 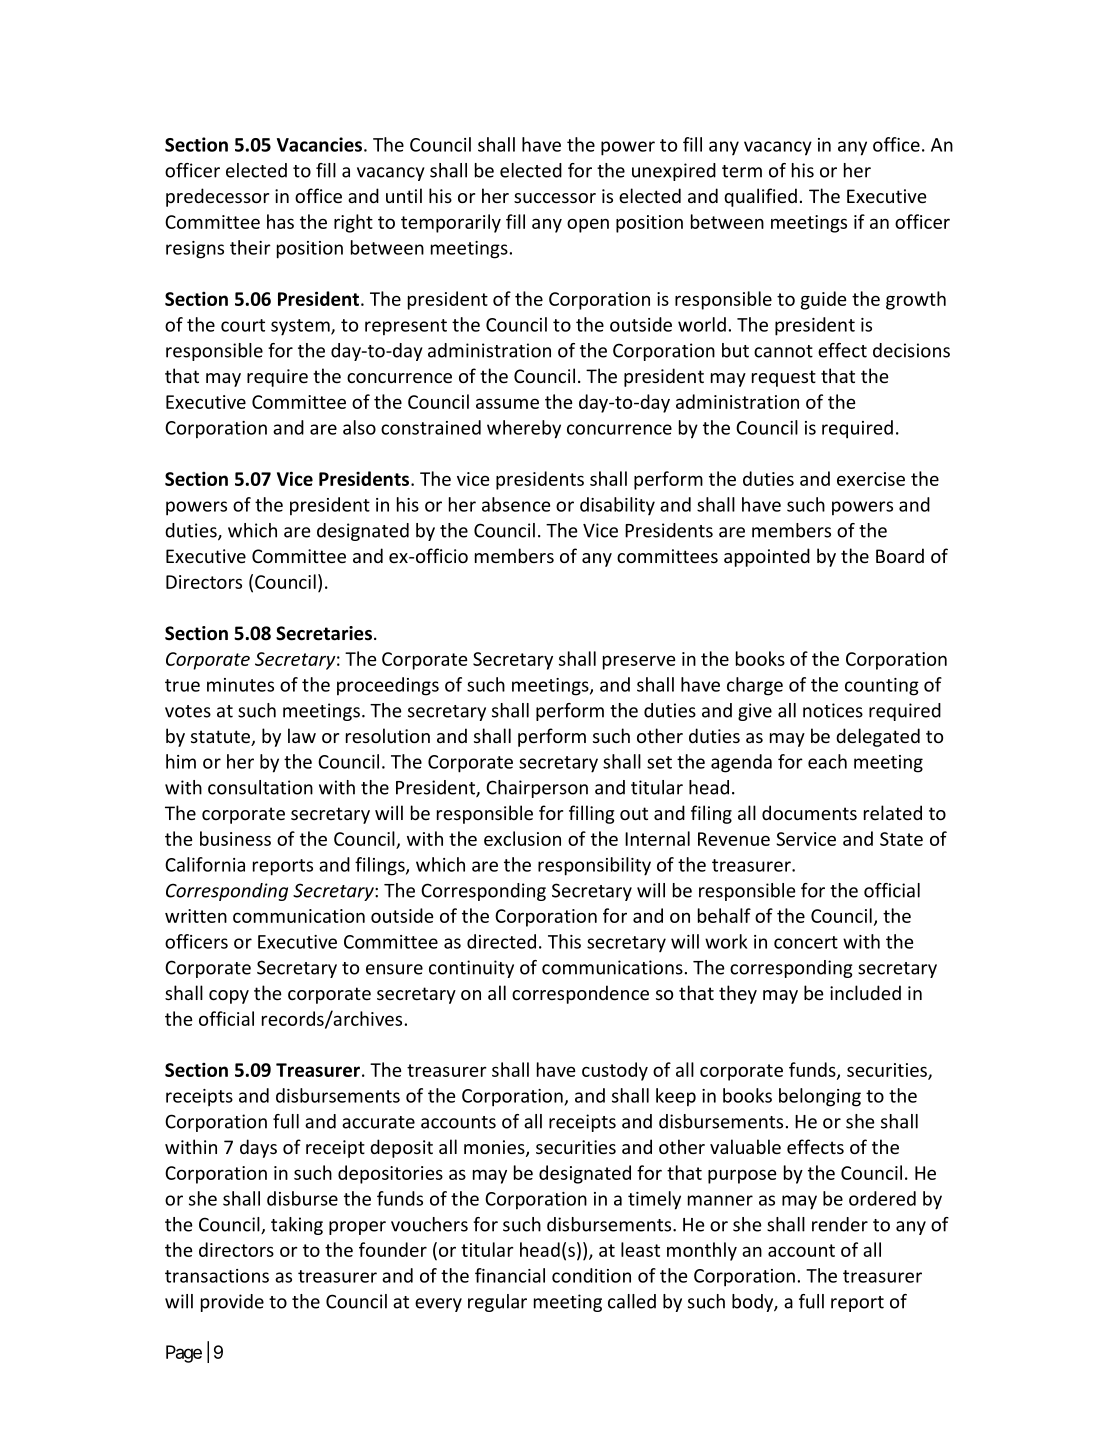 I want to click on This, so click(x=564, y=941).
